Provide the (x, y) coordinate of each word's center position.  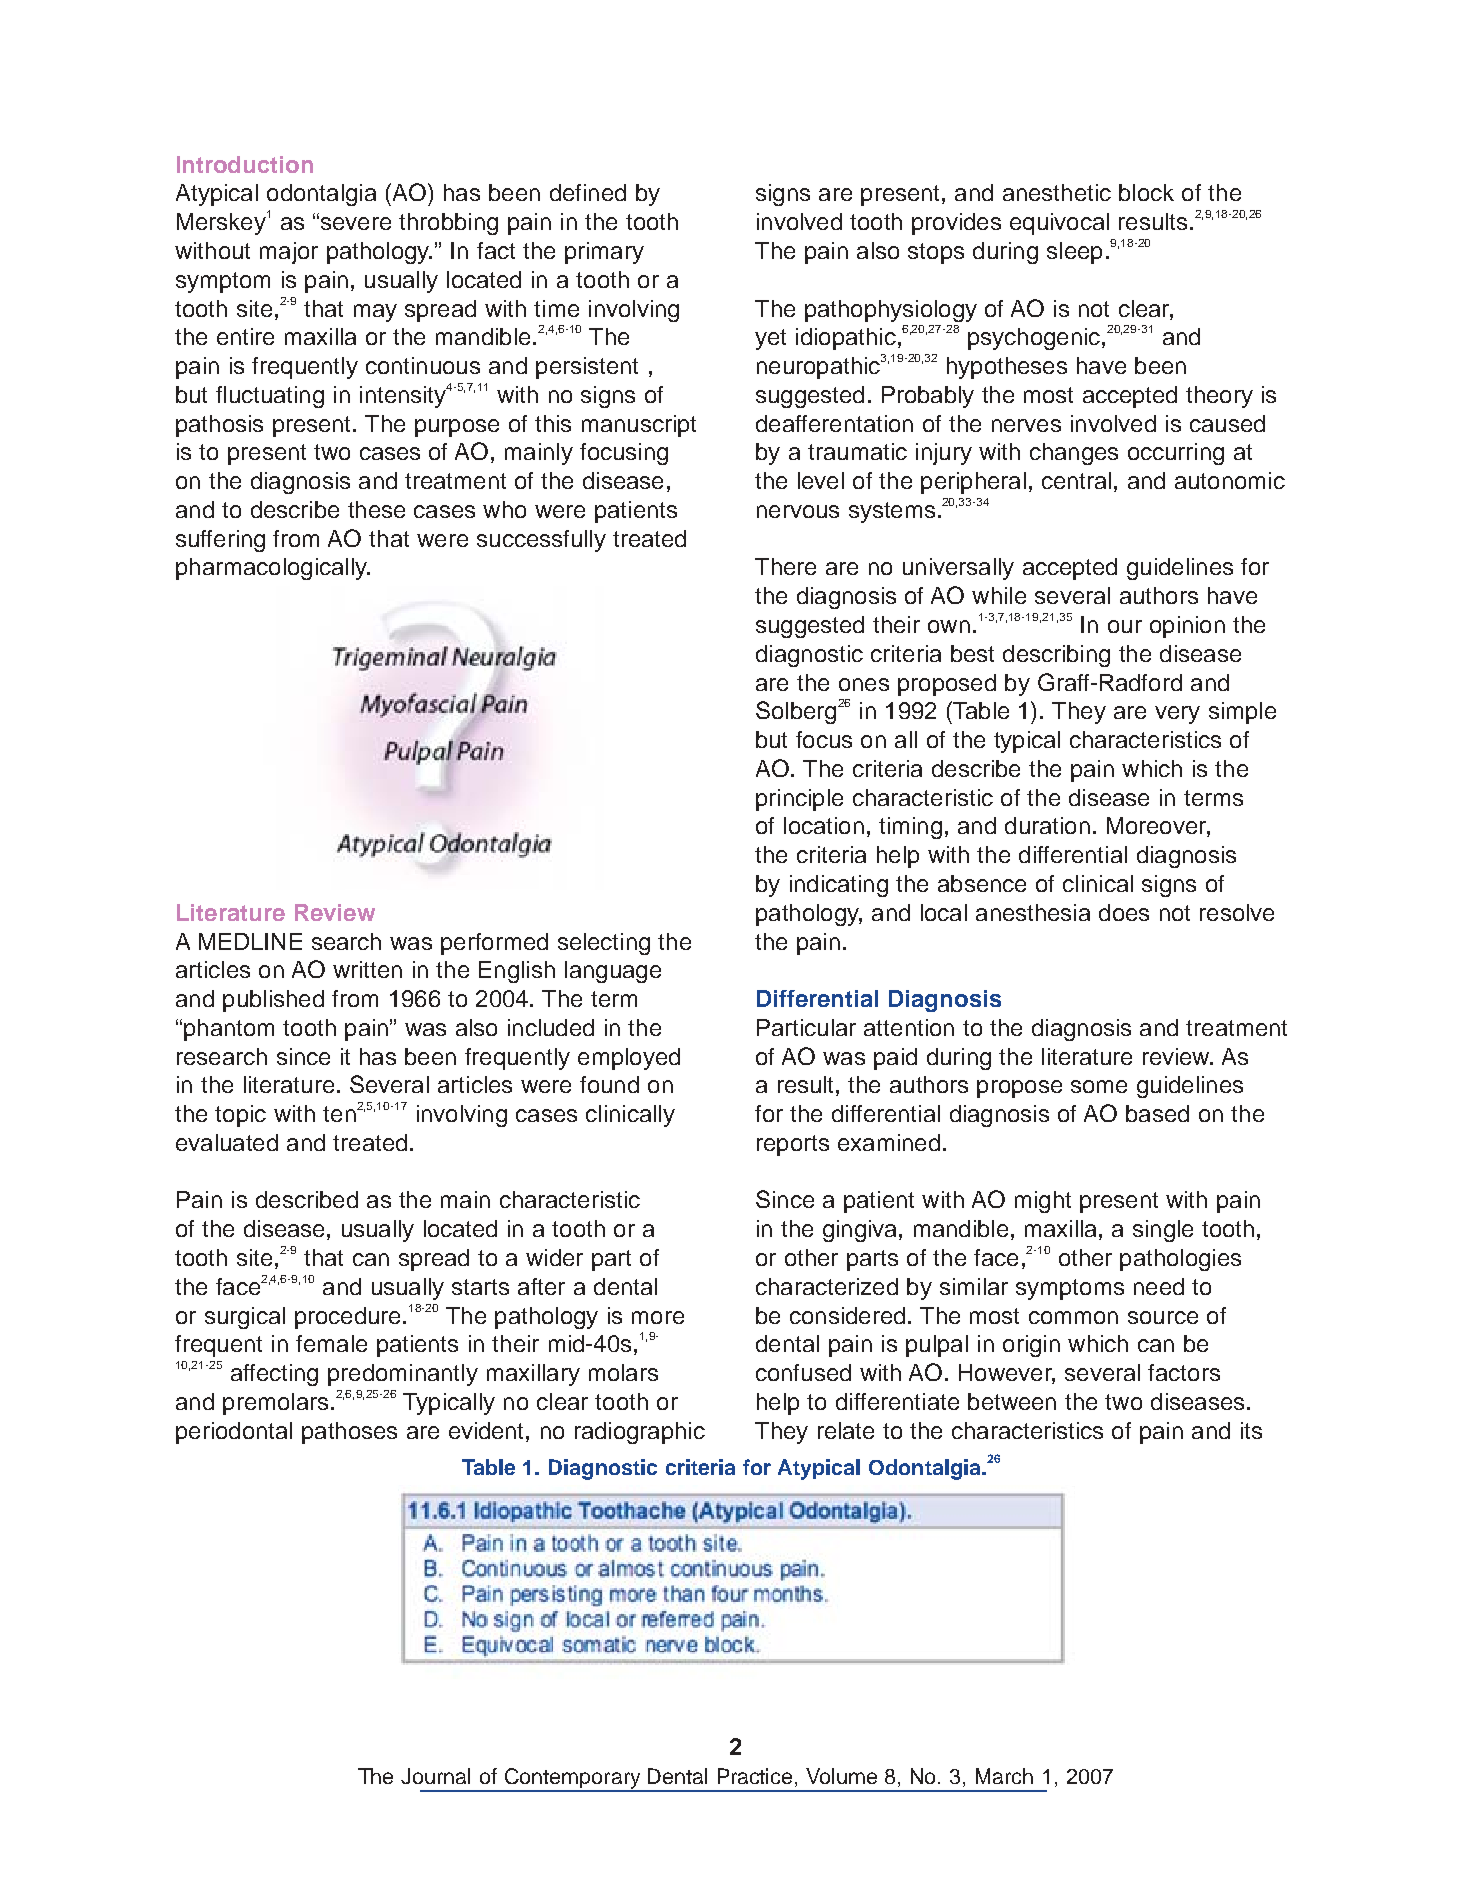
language (613, 972)
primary (604, 253)
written (367, 969)
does (1124, 912)
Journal (435, 1776)
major (289, 253)
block (1146, 192)
